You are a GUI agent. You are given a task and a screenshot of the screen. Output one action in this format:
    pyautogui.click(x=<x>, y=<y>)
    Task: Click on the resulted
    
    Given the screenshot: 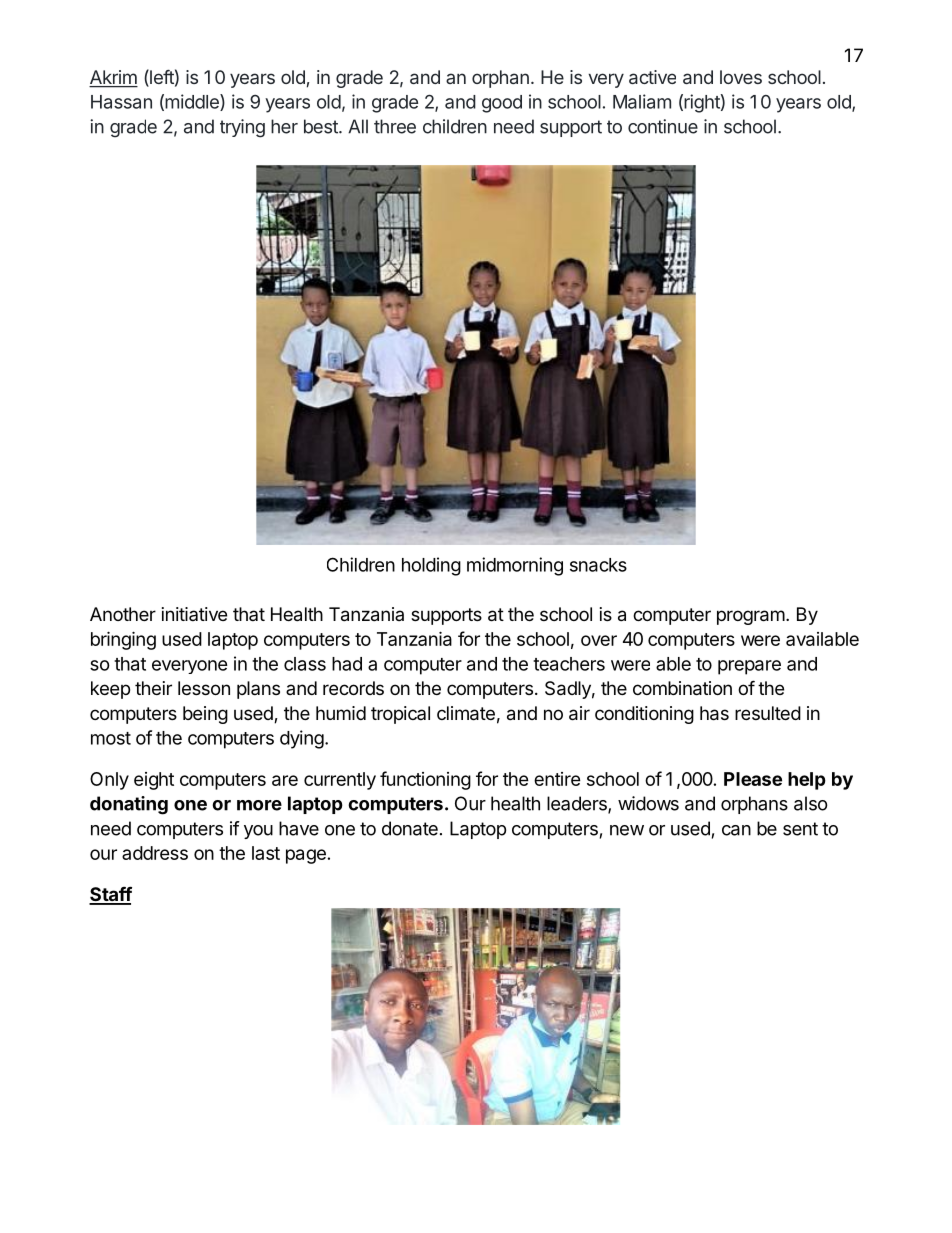 What is the action you would take?
    pyautogui.click(x=768, y=713)
